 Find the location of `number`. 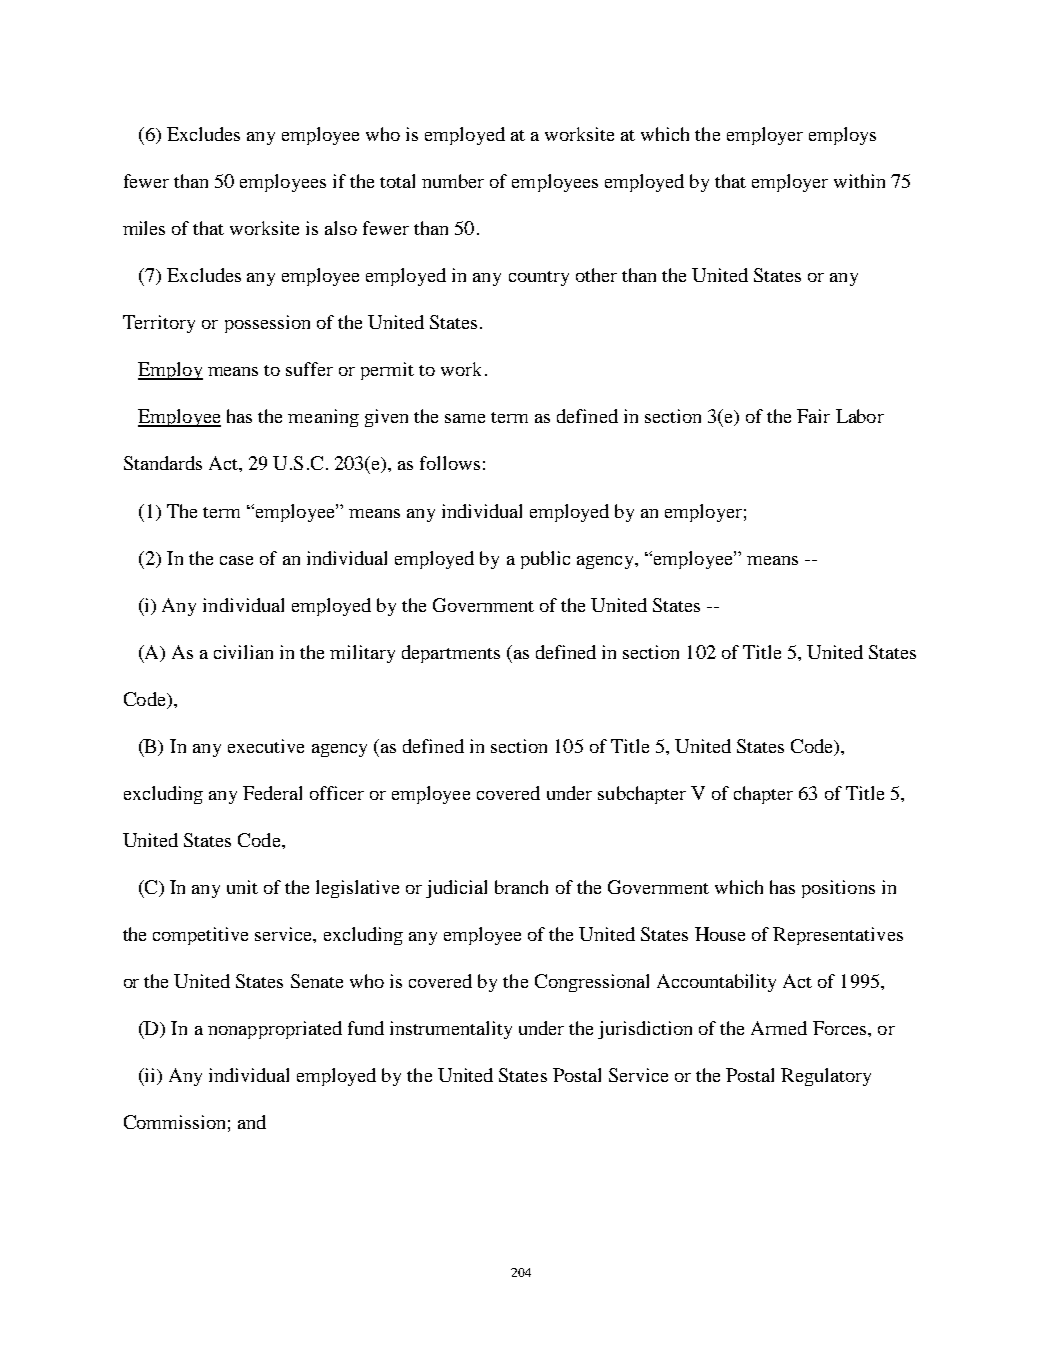

number is located at coordinates (453, 181).
